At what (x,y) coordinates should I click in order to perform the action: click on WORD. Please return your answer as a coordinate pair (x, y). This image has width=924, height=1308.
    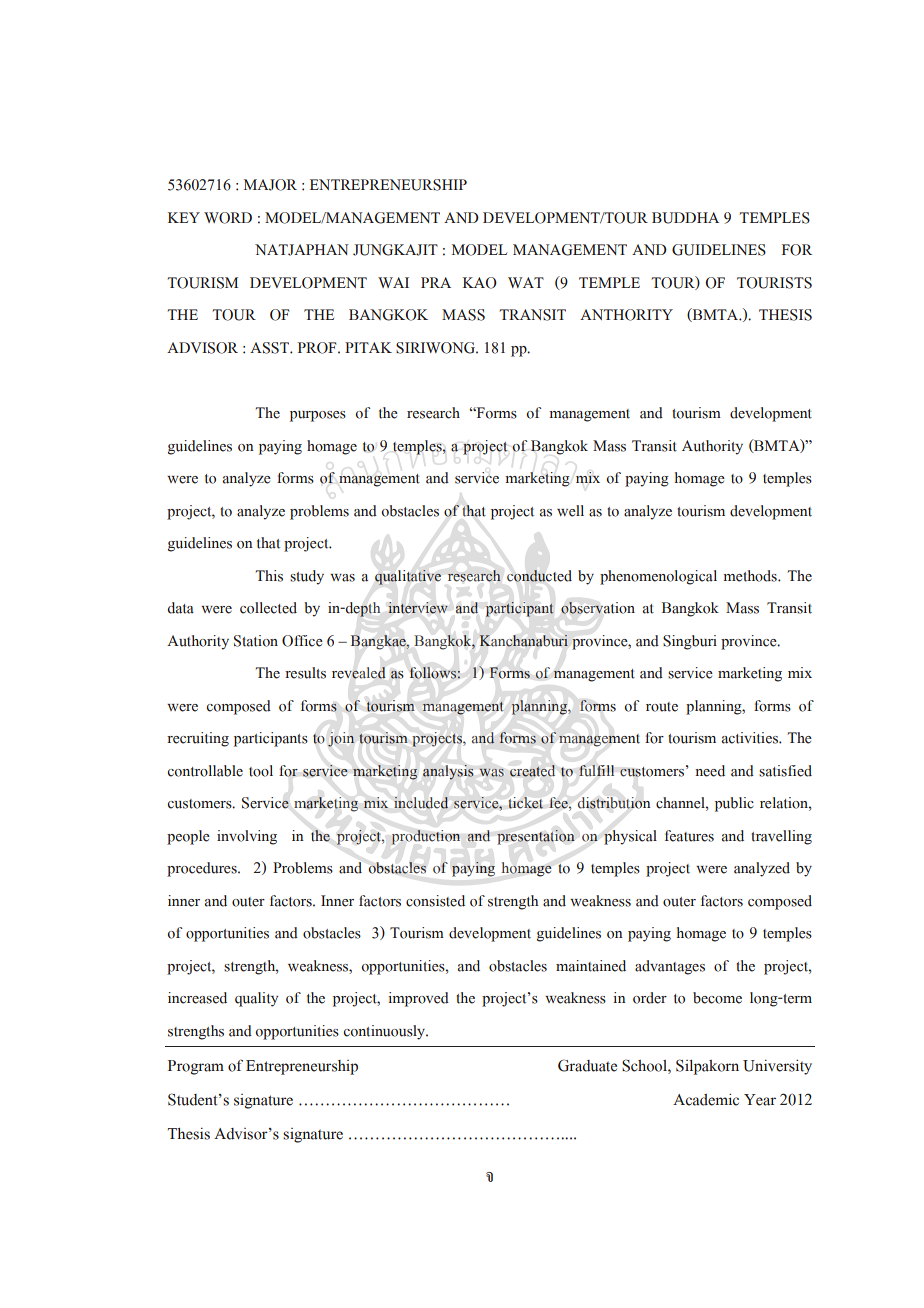
    Looking at the image, I should click on (228, 218).
